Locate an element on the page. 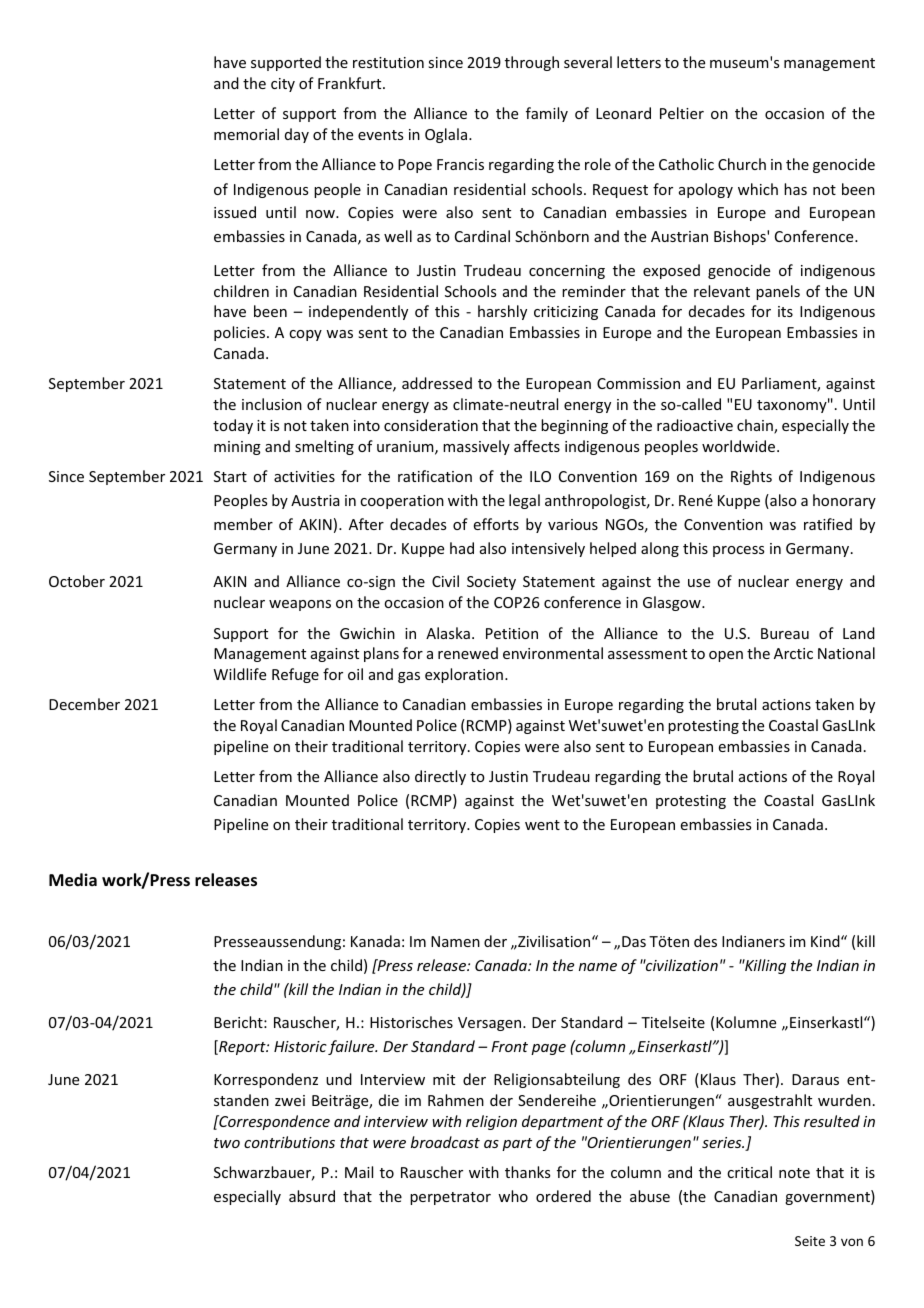  Oglala is located at coordinates (446, 135).
